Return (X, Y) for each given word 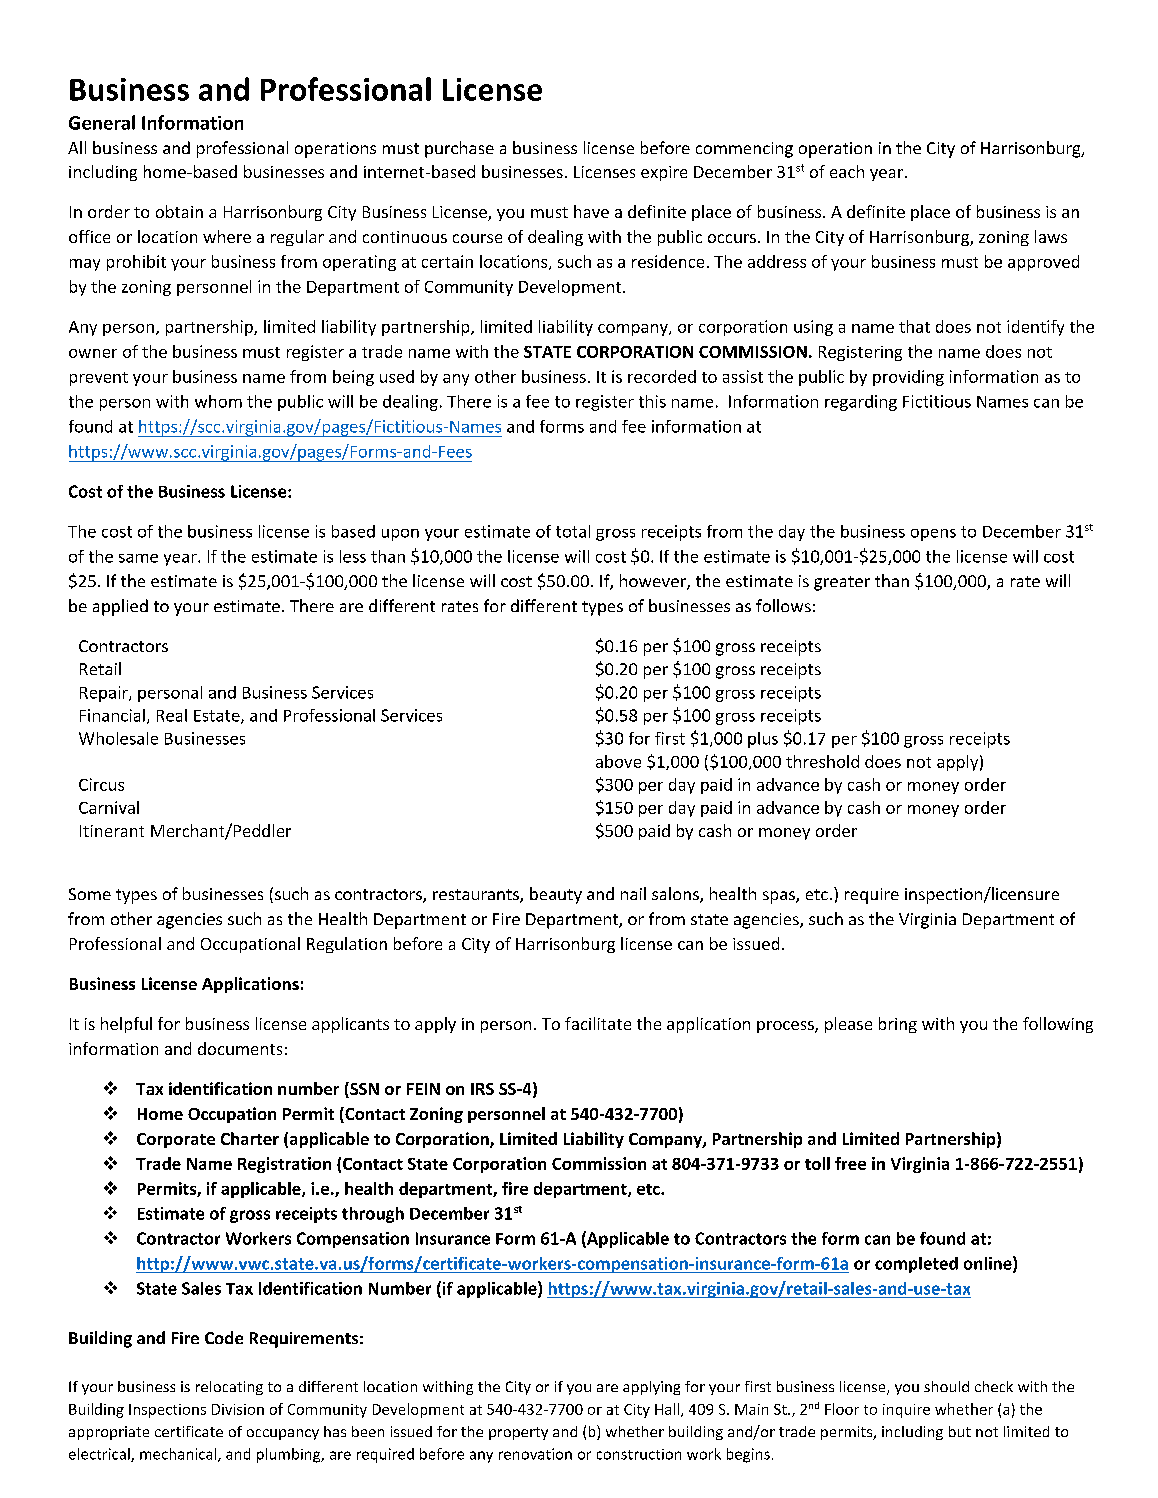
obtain (179, 211)
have (591, 211)
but (960, 1431)
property (518, 1433)
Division (238, 1409)
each (847, 171)
